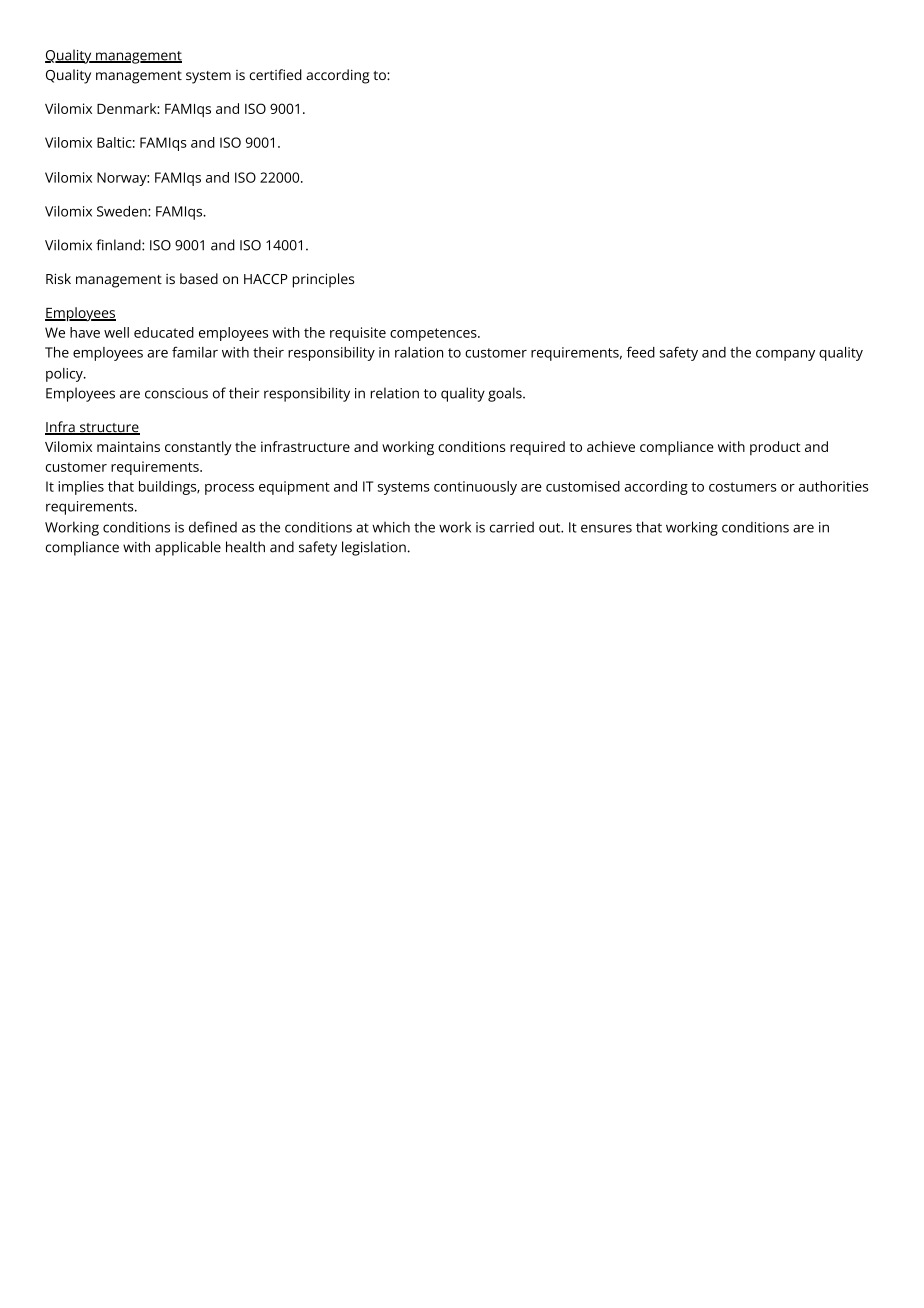 The height and width of the image is (1308, 924). Describe the element at coordinates (188, 548) in the image. I see `applicable` at that location.
